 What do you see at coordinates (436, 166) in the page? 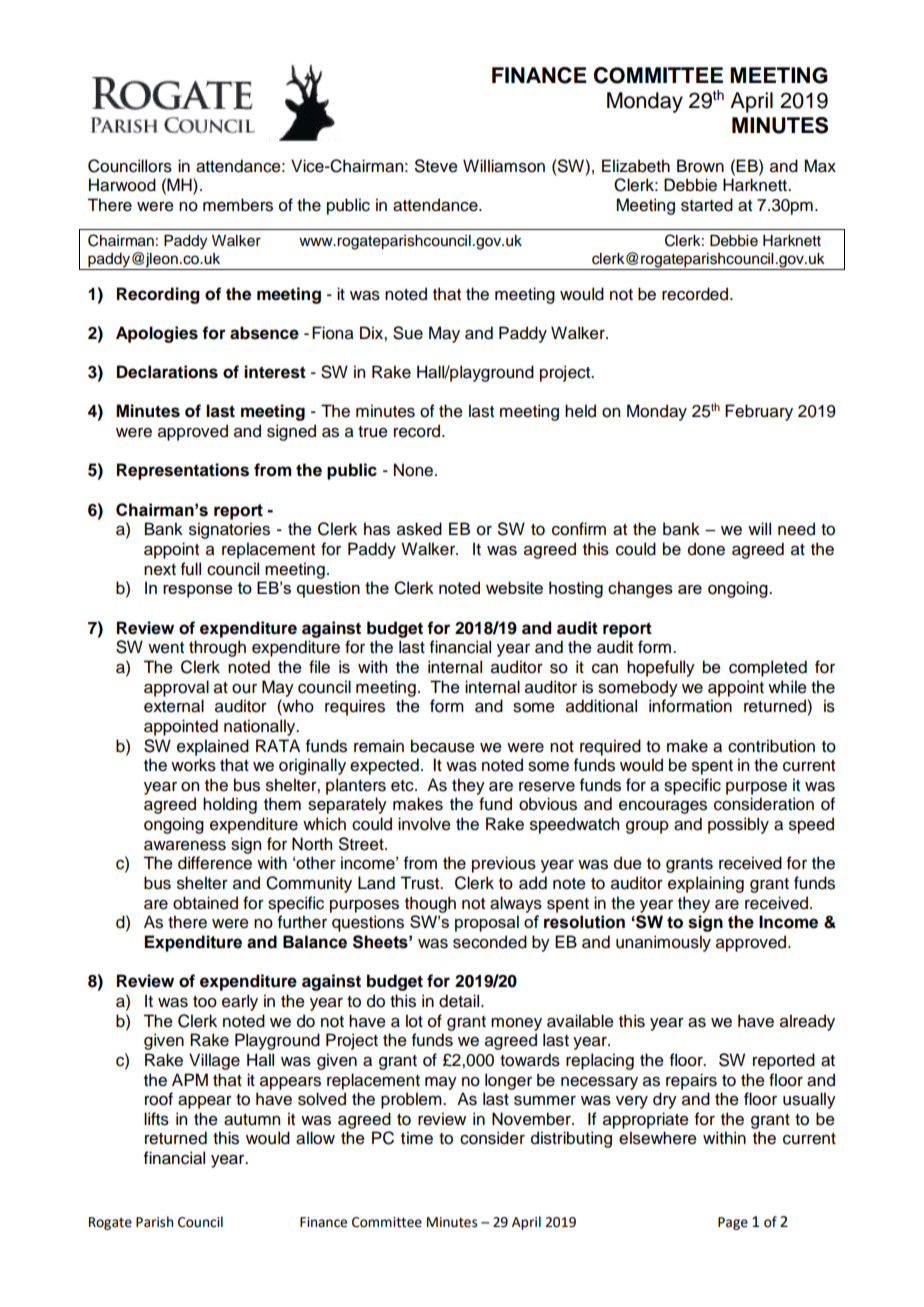
I see `Steve` at bounding box center [436, 166].
